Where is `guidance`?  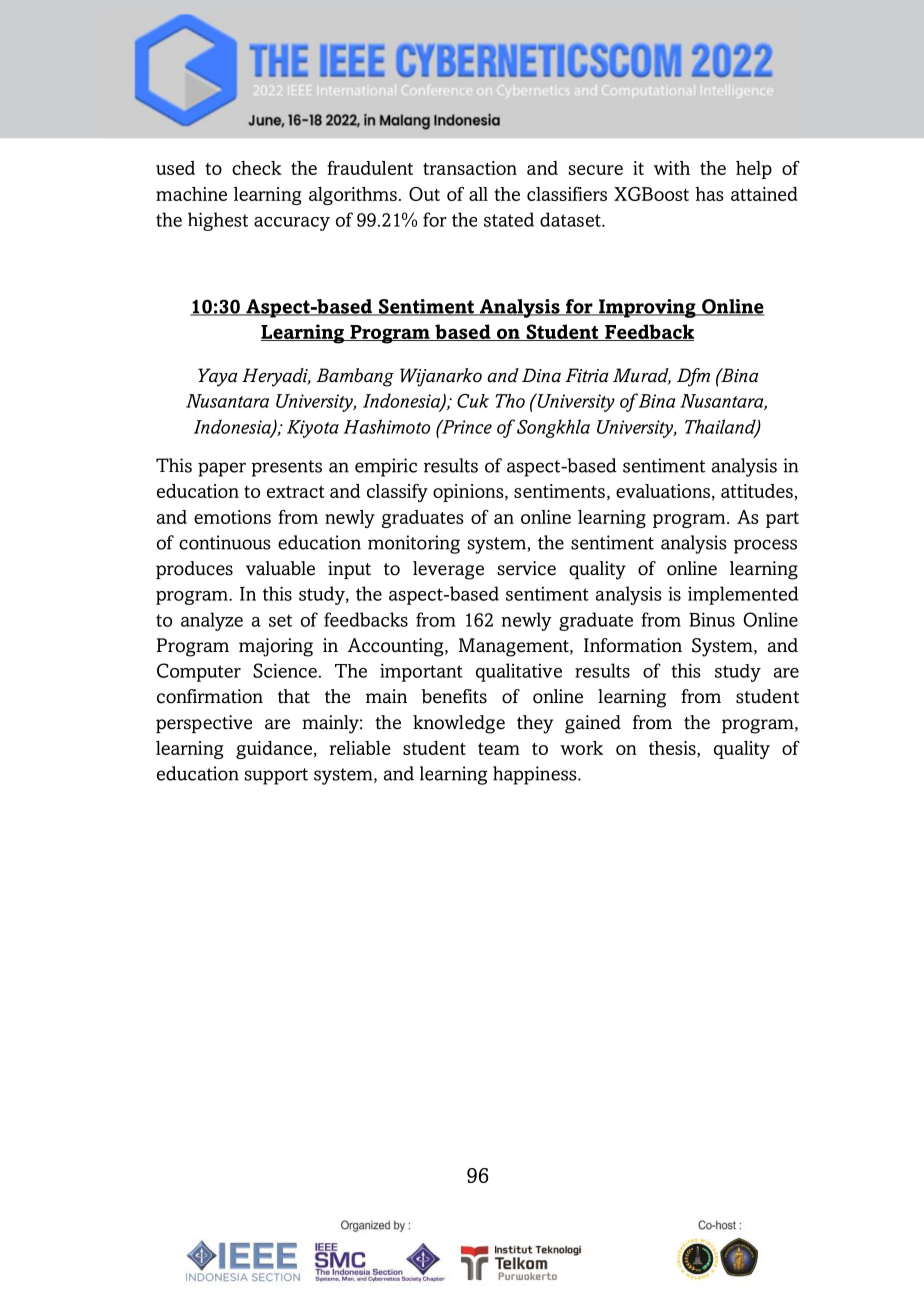 guidance is located at coordinates (274, 750).
